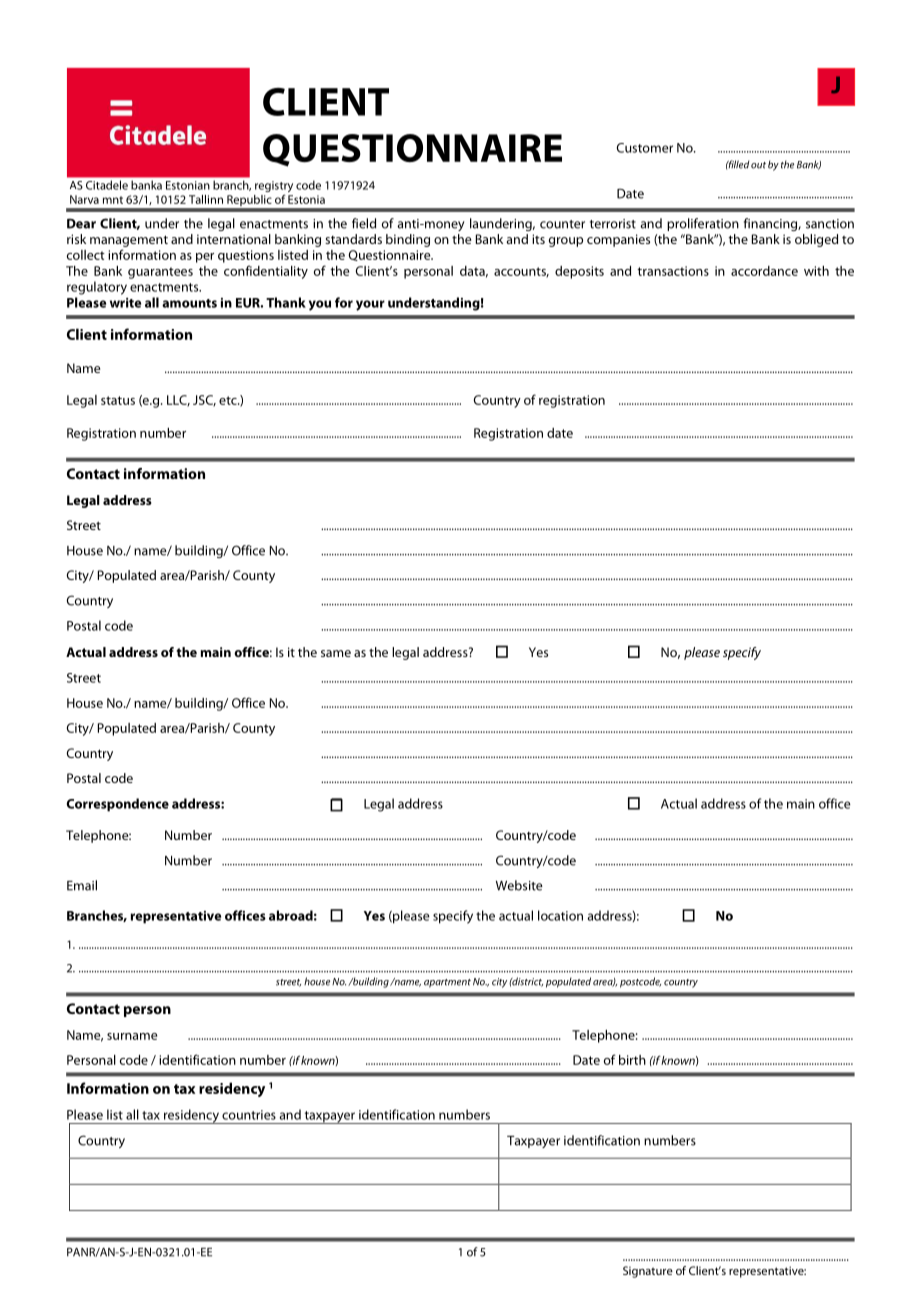 The image size is (924, 1308). I want to click on countries, so click(249, 1115).
